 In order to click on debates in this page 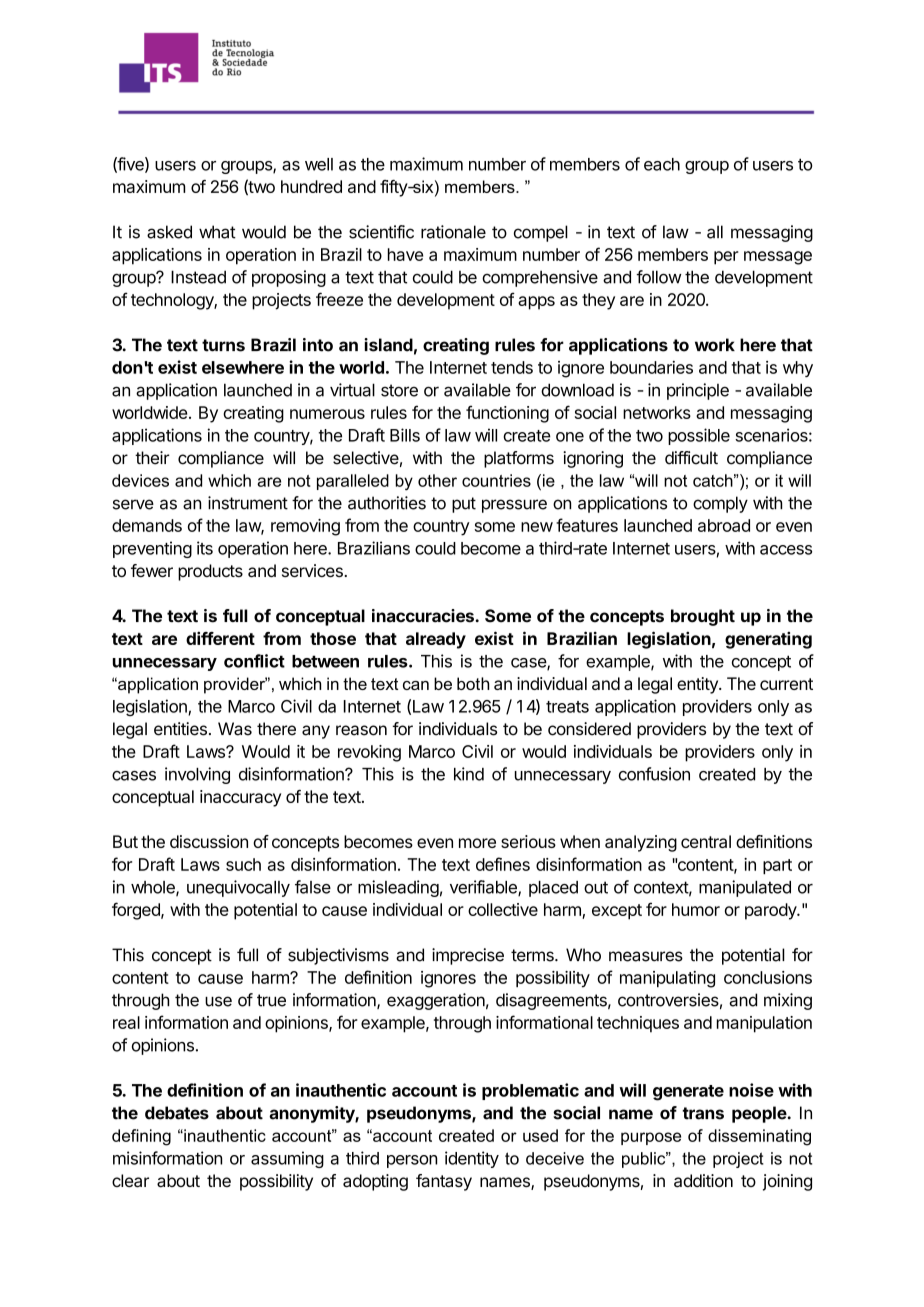, I will do `click(177, 1113)`.
